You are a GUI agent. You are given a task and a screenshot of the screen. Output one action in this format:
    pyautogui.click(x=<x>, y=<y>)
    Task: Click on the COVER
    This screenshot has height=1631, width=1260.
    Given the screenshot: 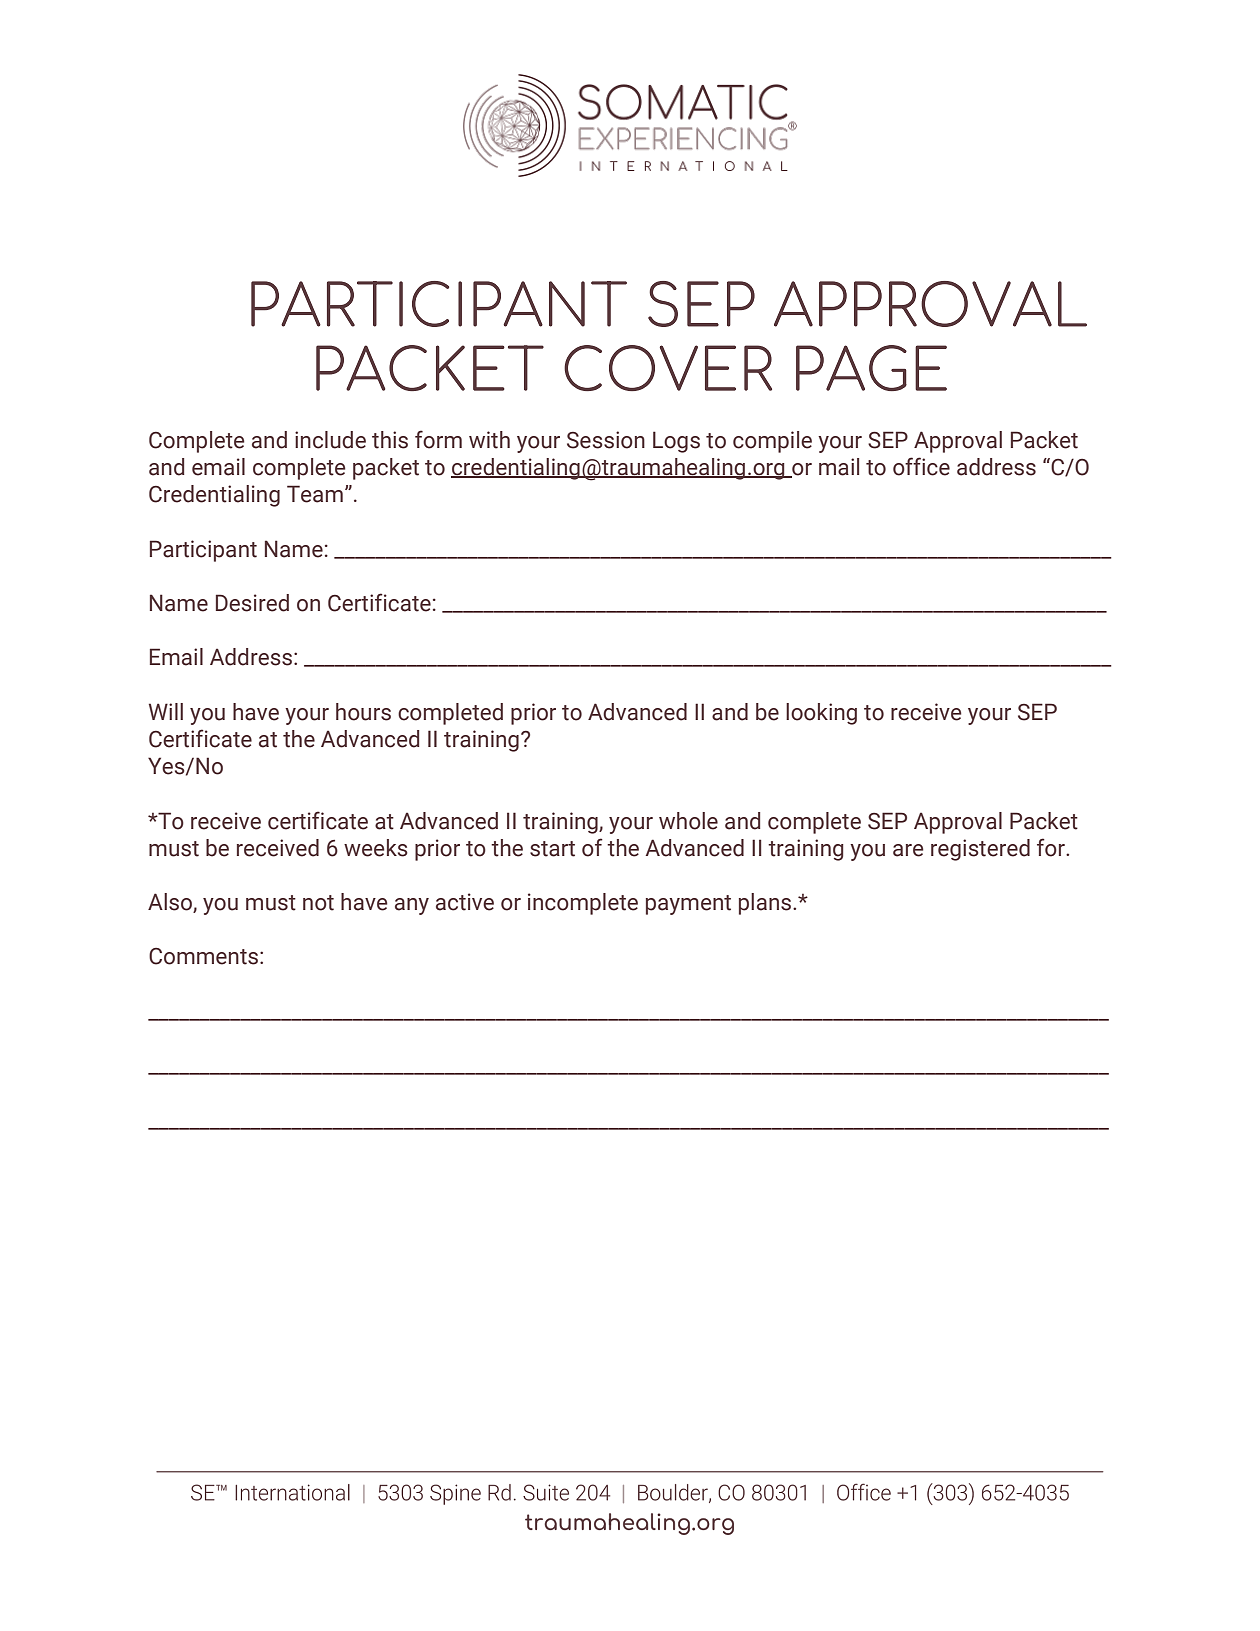 What is the action you would take?
    pyautogui.click(x=668, y=368)
